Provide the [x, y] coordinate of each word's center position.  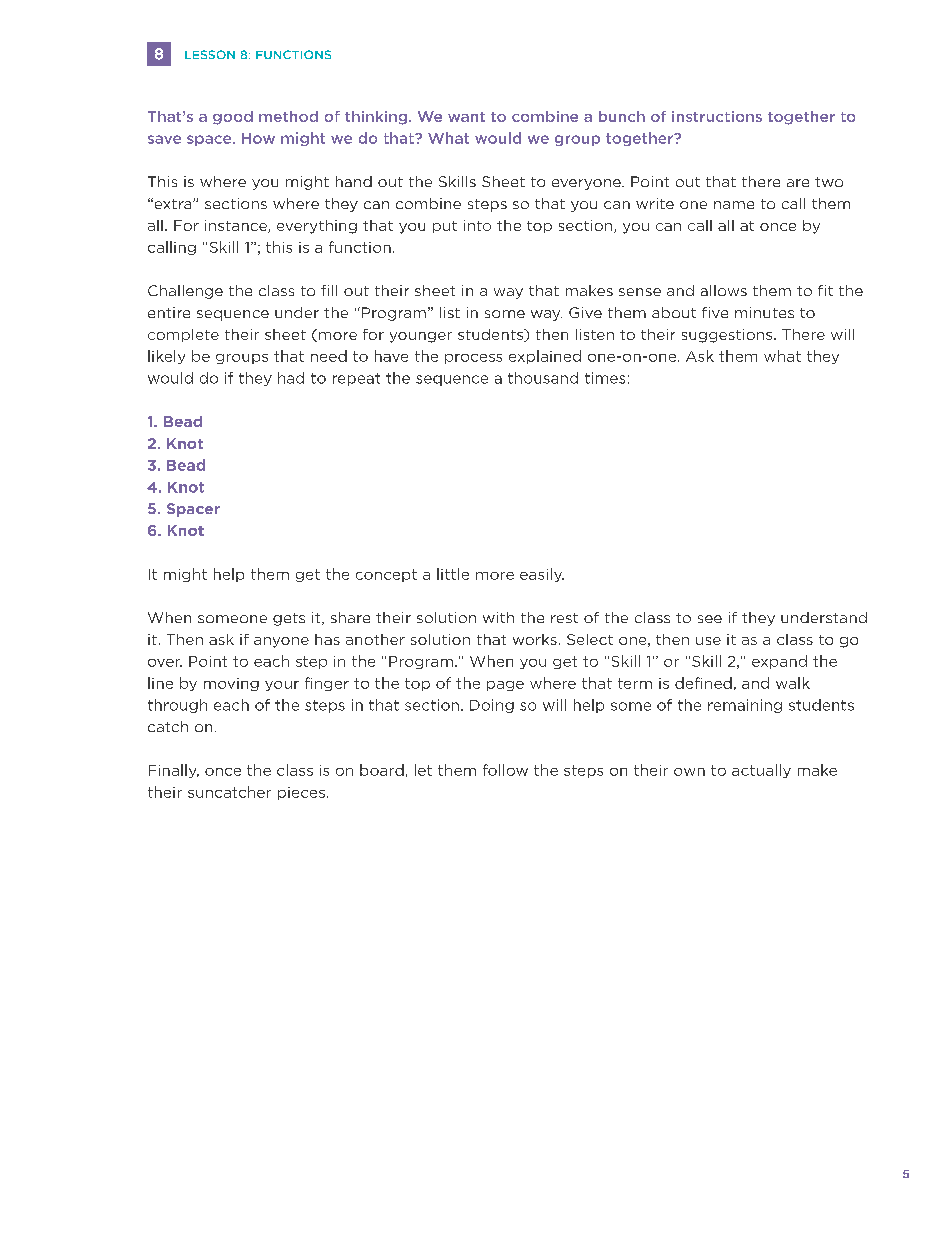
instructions [717, 116]
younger [421, 337]
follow [505, 770]
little [453, 574]
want [466, 117]
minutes [764, 312]
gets [289, 619]
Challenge [185, 292]
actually [761, 771]
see [710, 619]
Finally [174, 771]
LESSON [210, 54]
